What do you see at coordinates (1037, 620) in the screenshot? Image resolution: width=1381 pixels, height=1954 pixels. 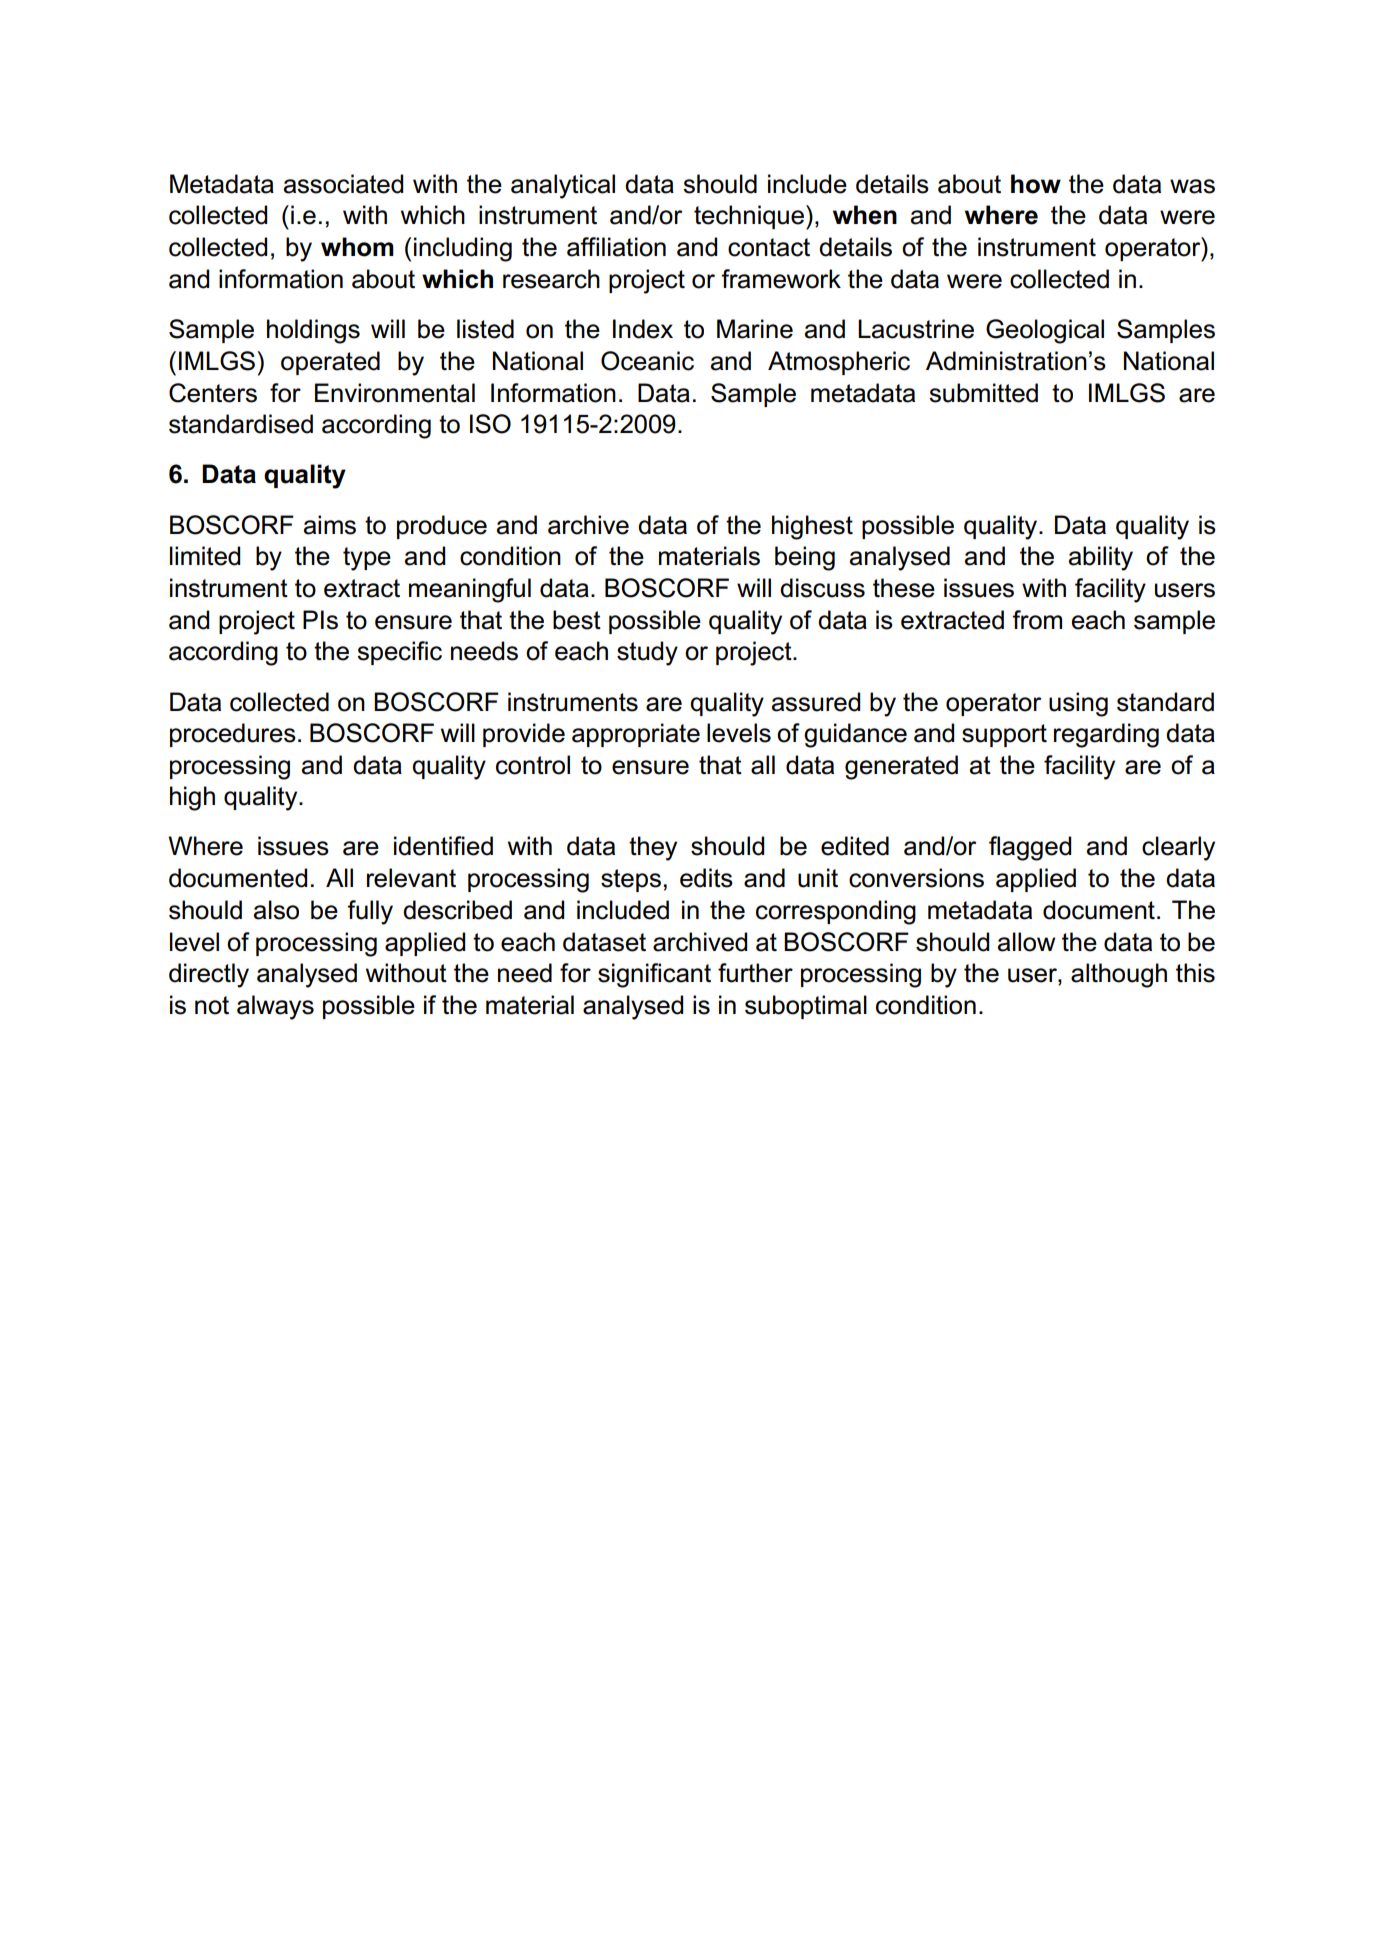 I see `from` at bounding box center [1037, 620].
